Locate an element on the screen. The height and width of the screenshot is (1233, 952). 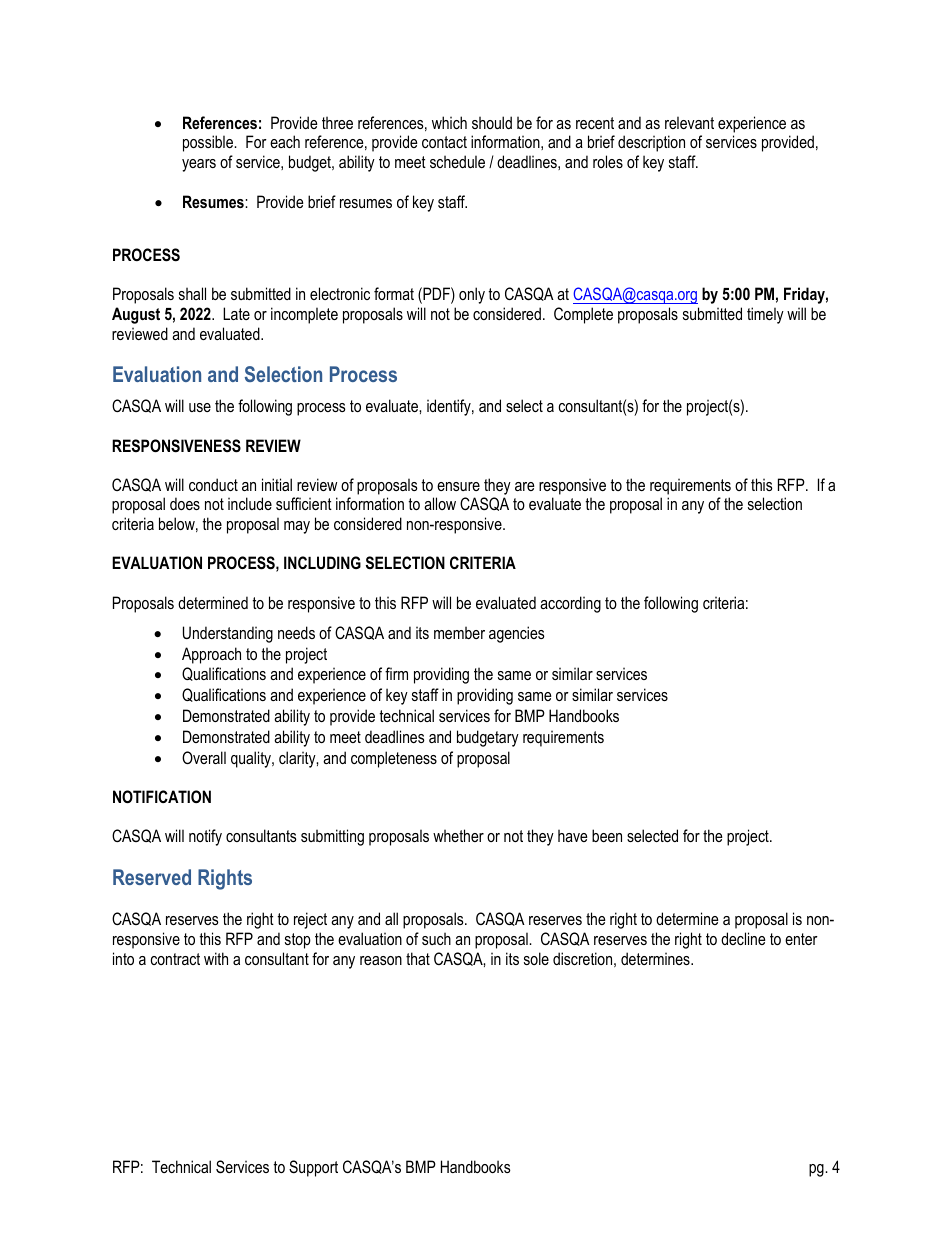
been is located at coordinates (607, 835).
